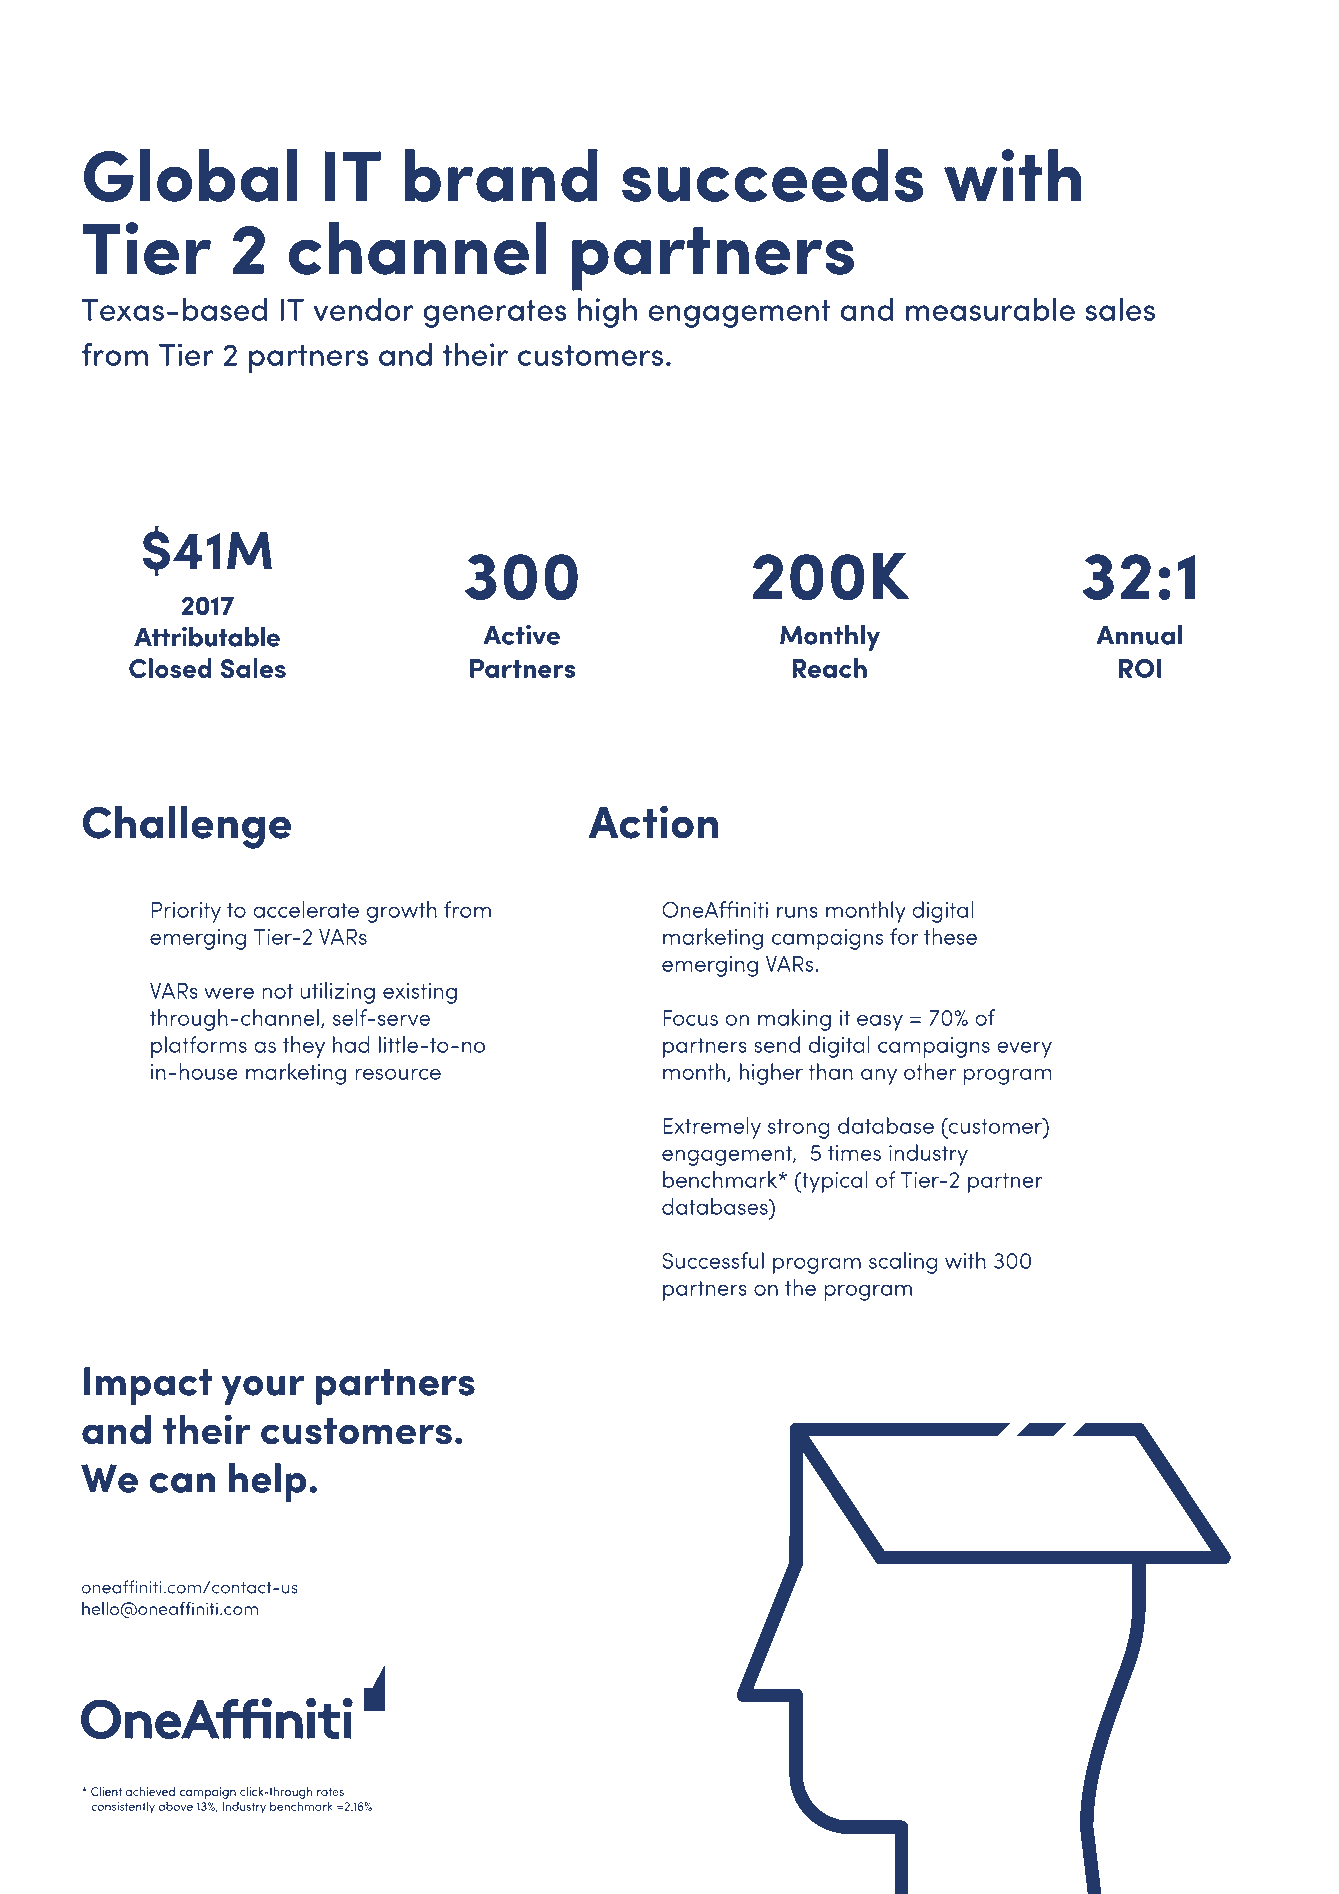 The height and width of the screenshot is (1894, 1339). What do you see at coordinates (175, 1806) in the screenshot?
I see `above` at bounding box center [175, 1806].
